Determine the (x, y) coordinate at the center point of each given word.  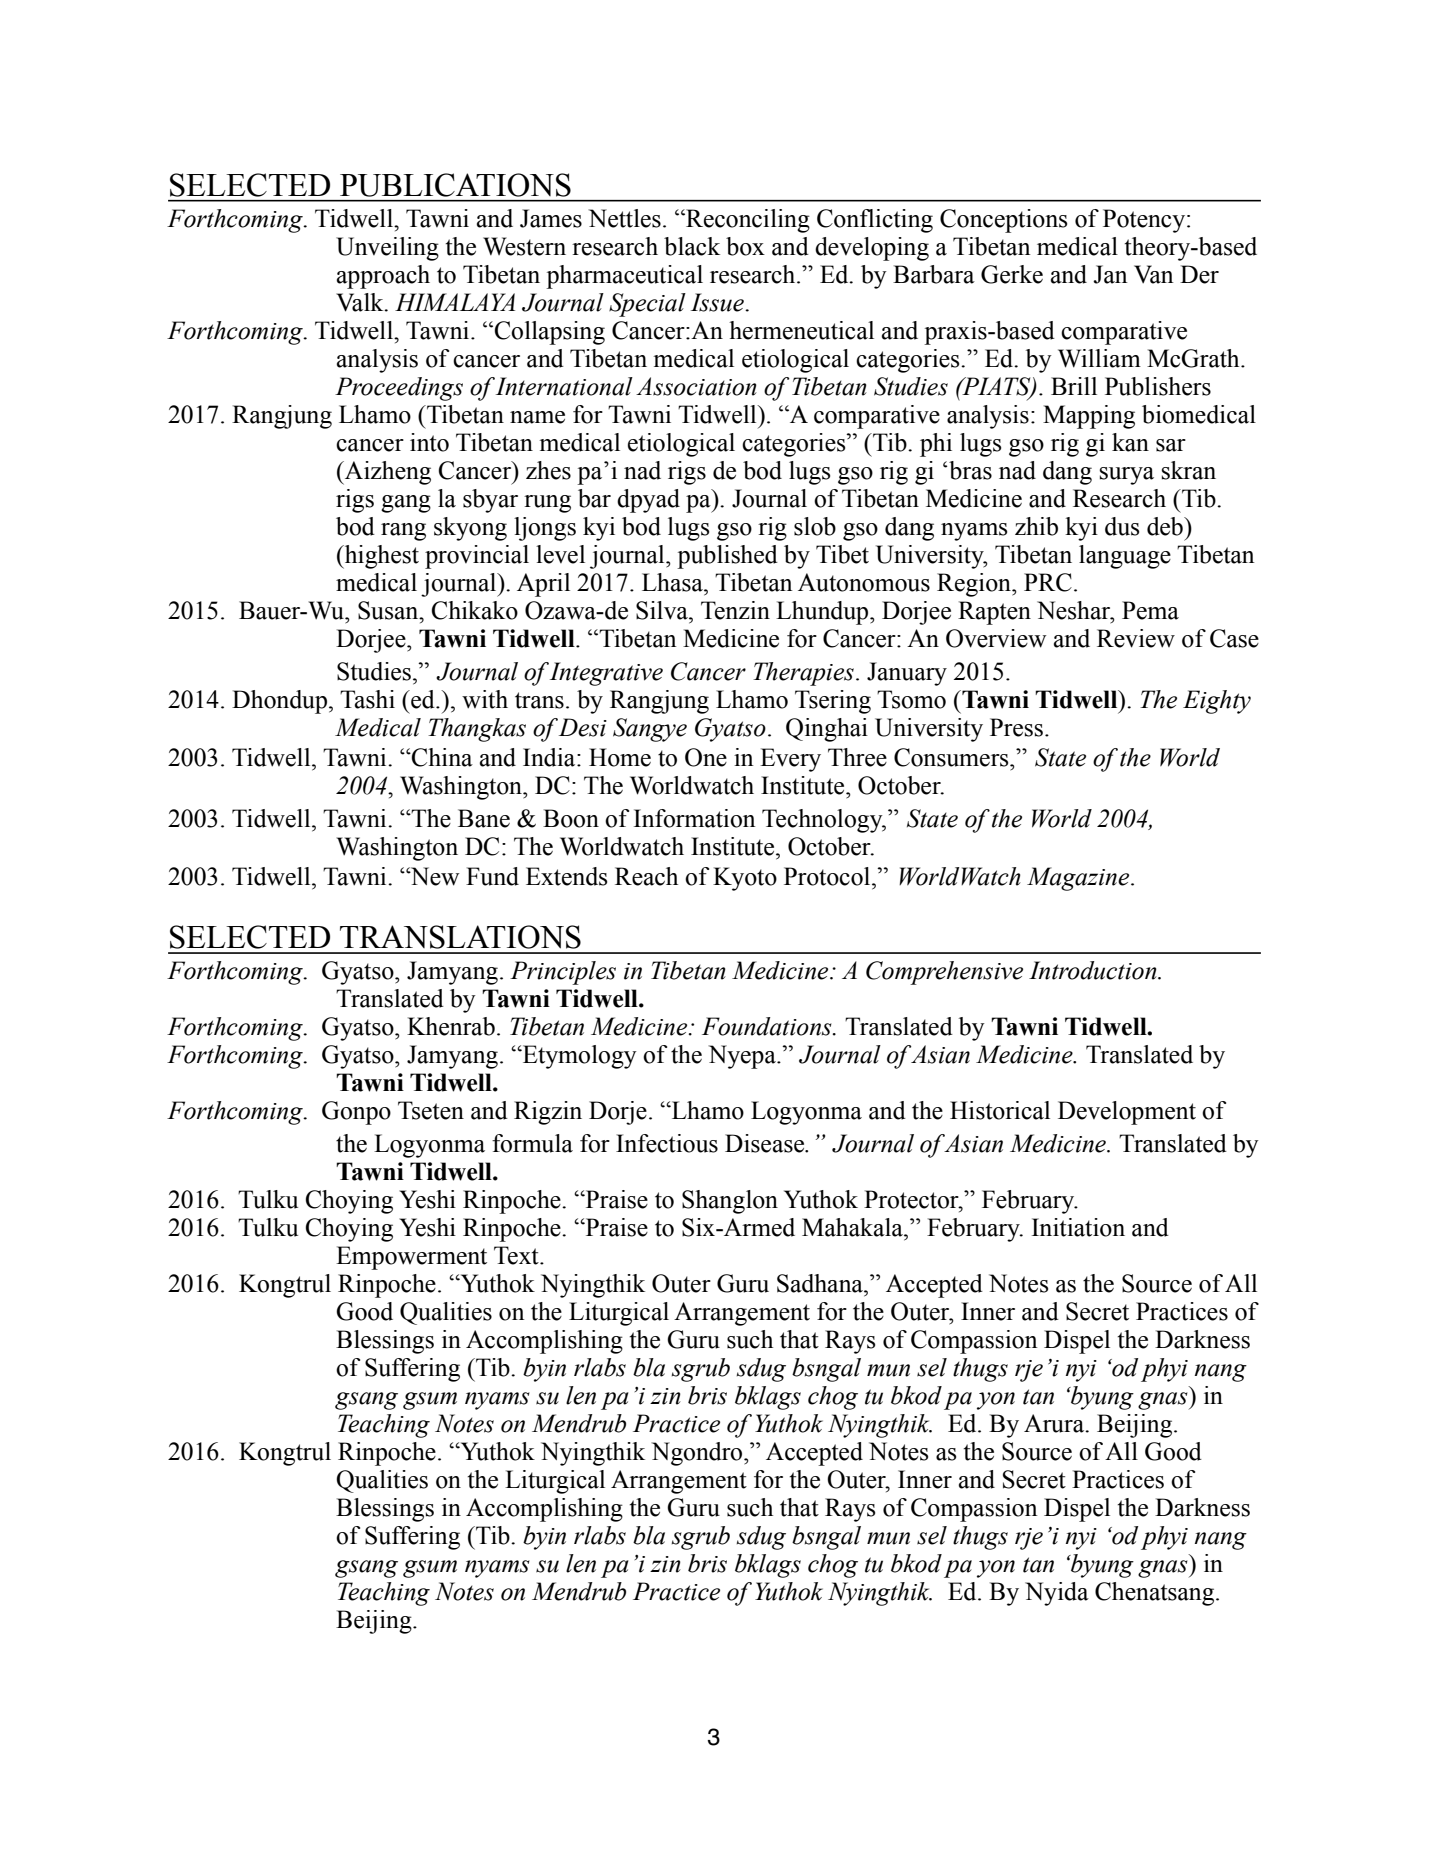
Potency (1145, 221)
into (429, 442)
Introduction (1094, 970)
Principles (563, 973)
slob (815, 526)
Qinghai (827, 730)
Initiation (1078, 1227)
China (441, 757)
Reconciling (747, 221)
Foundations (768, 1026)
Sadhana (821, 1283)
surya (1127, 476)
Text (517, 1255)
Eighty (1217, 702)
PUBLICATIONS (455, 185)
